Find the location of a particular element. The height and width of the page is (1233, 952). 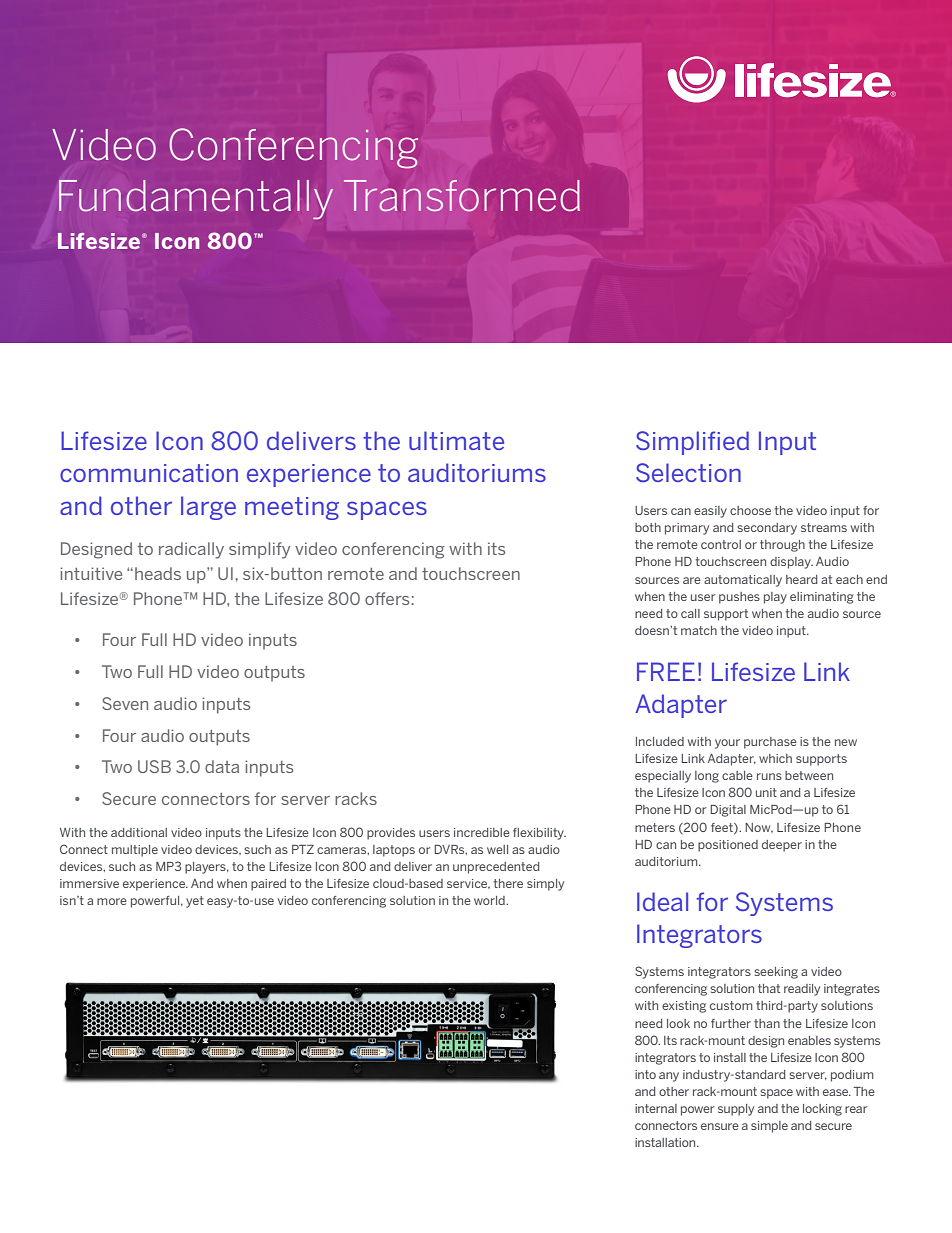

Transformed is located at coordinates (462, 196).
